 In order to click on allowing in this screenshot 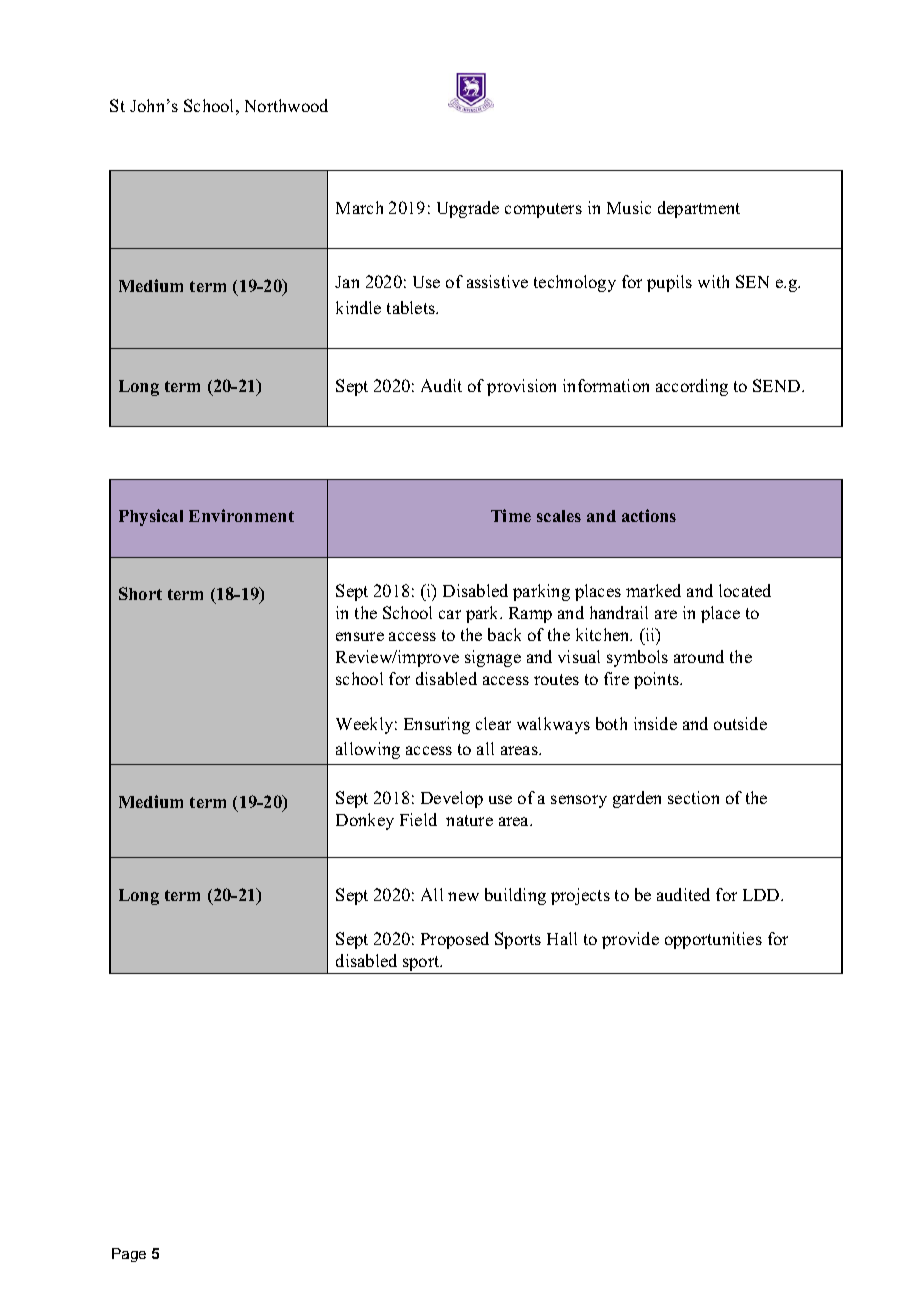, I will do `click(368, 750)`.
